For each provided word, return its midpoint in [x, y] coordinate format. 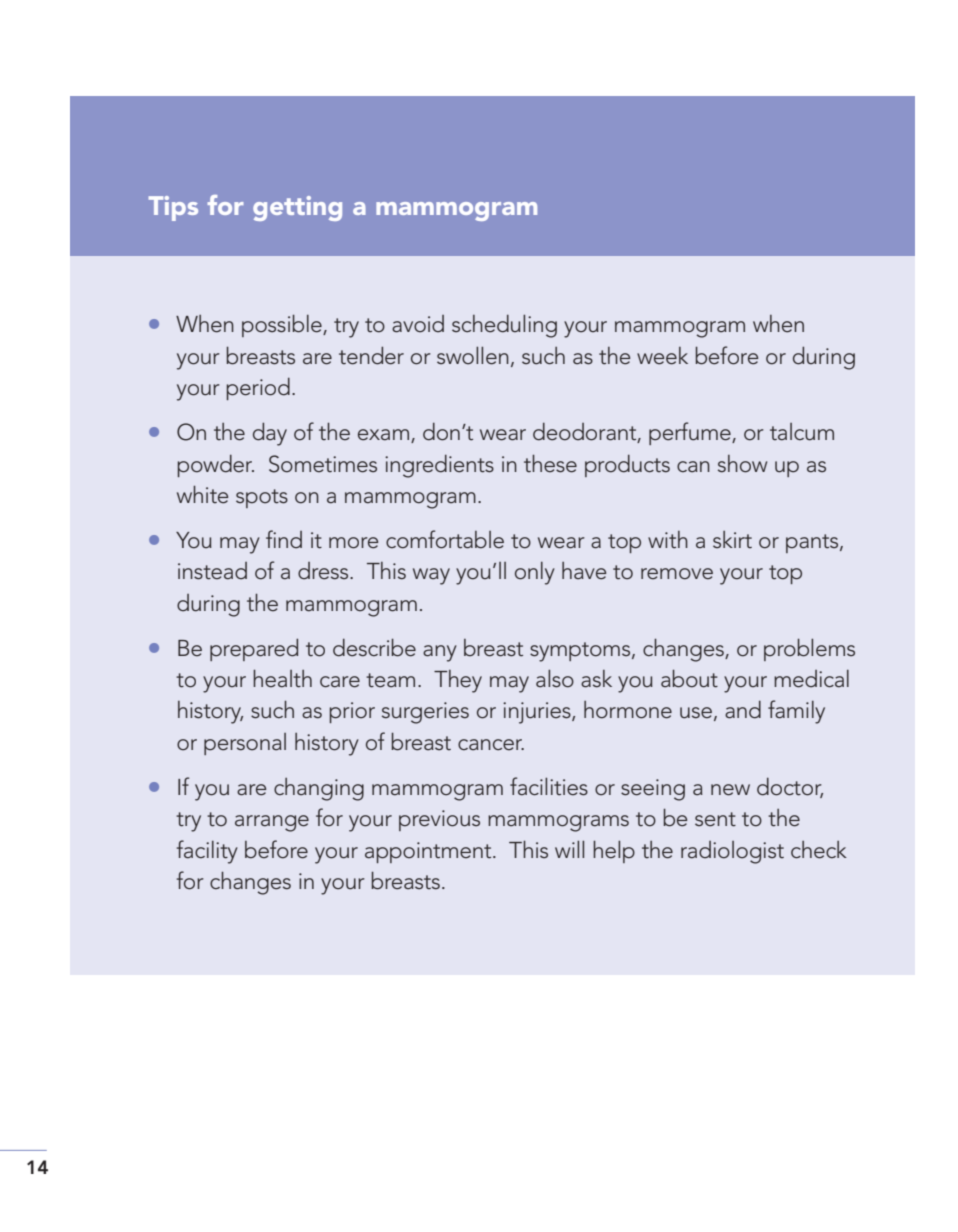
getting [297, 208]
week [662, 356]
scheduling [504, 326]
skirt [732, 540]
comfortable [445, 539]
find [284, 539]
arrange [272, 823]
